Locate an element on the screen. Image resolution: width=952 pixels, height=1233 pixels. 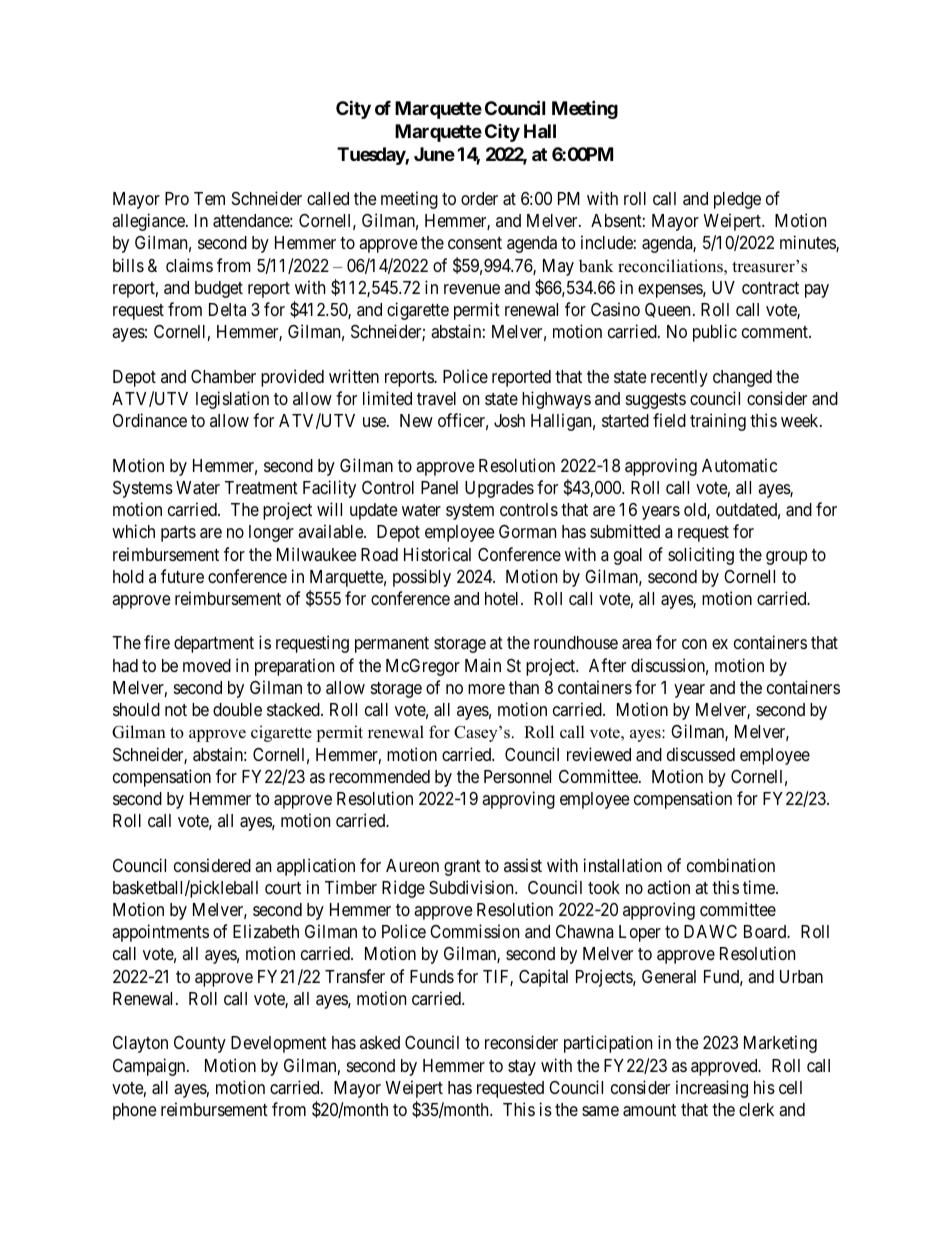
area is located at coordinates (637, 644).
